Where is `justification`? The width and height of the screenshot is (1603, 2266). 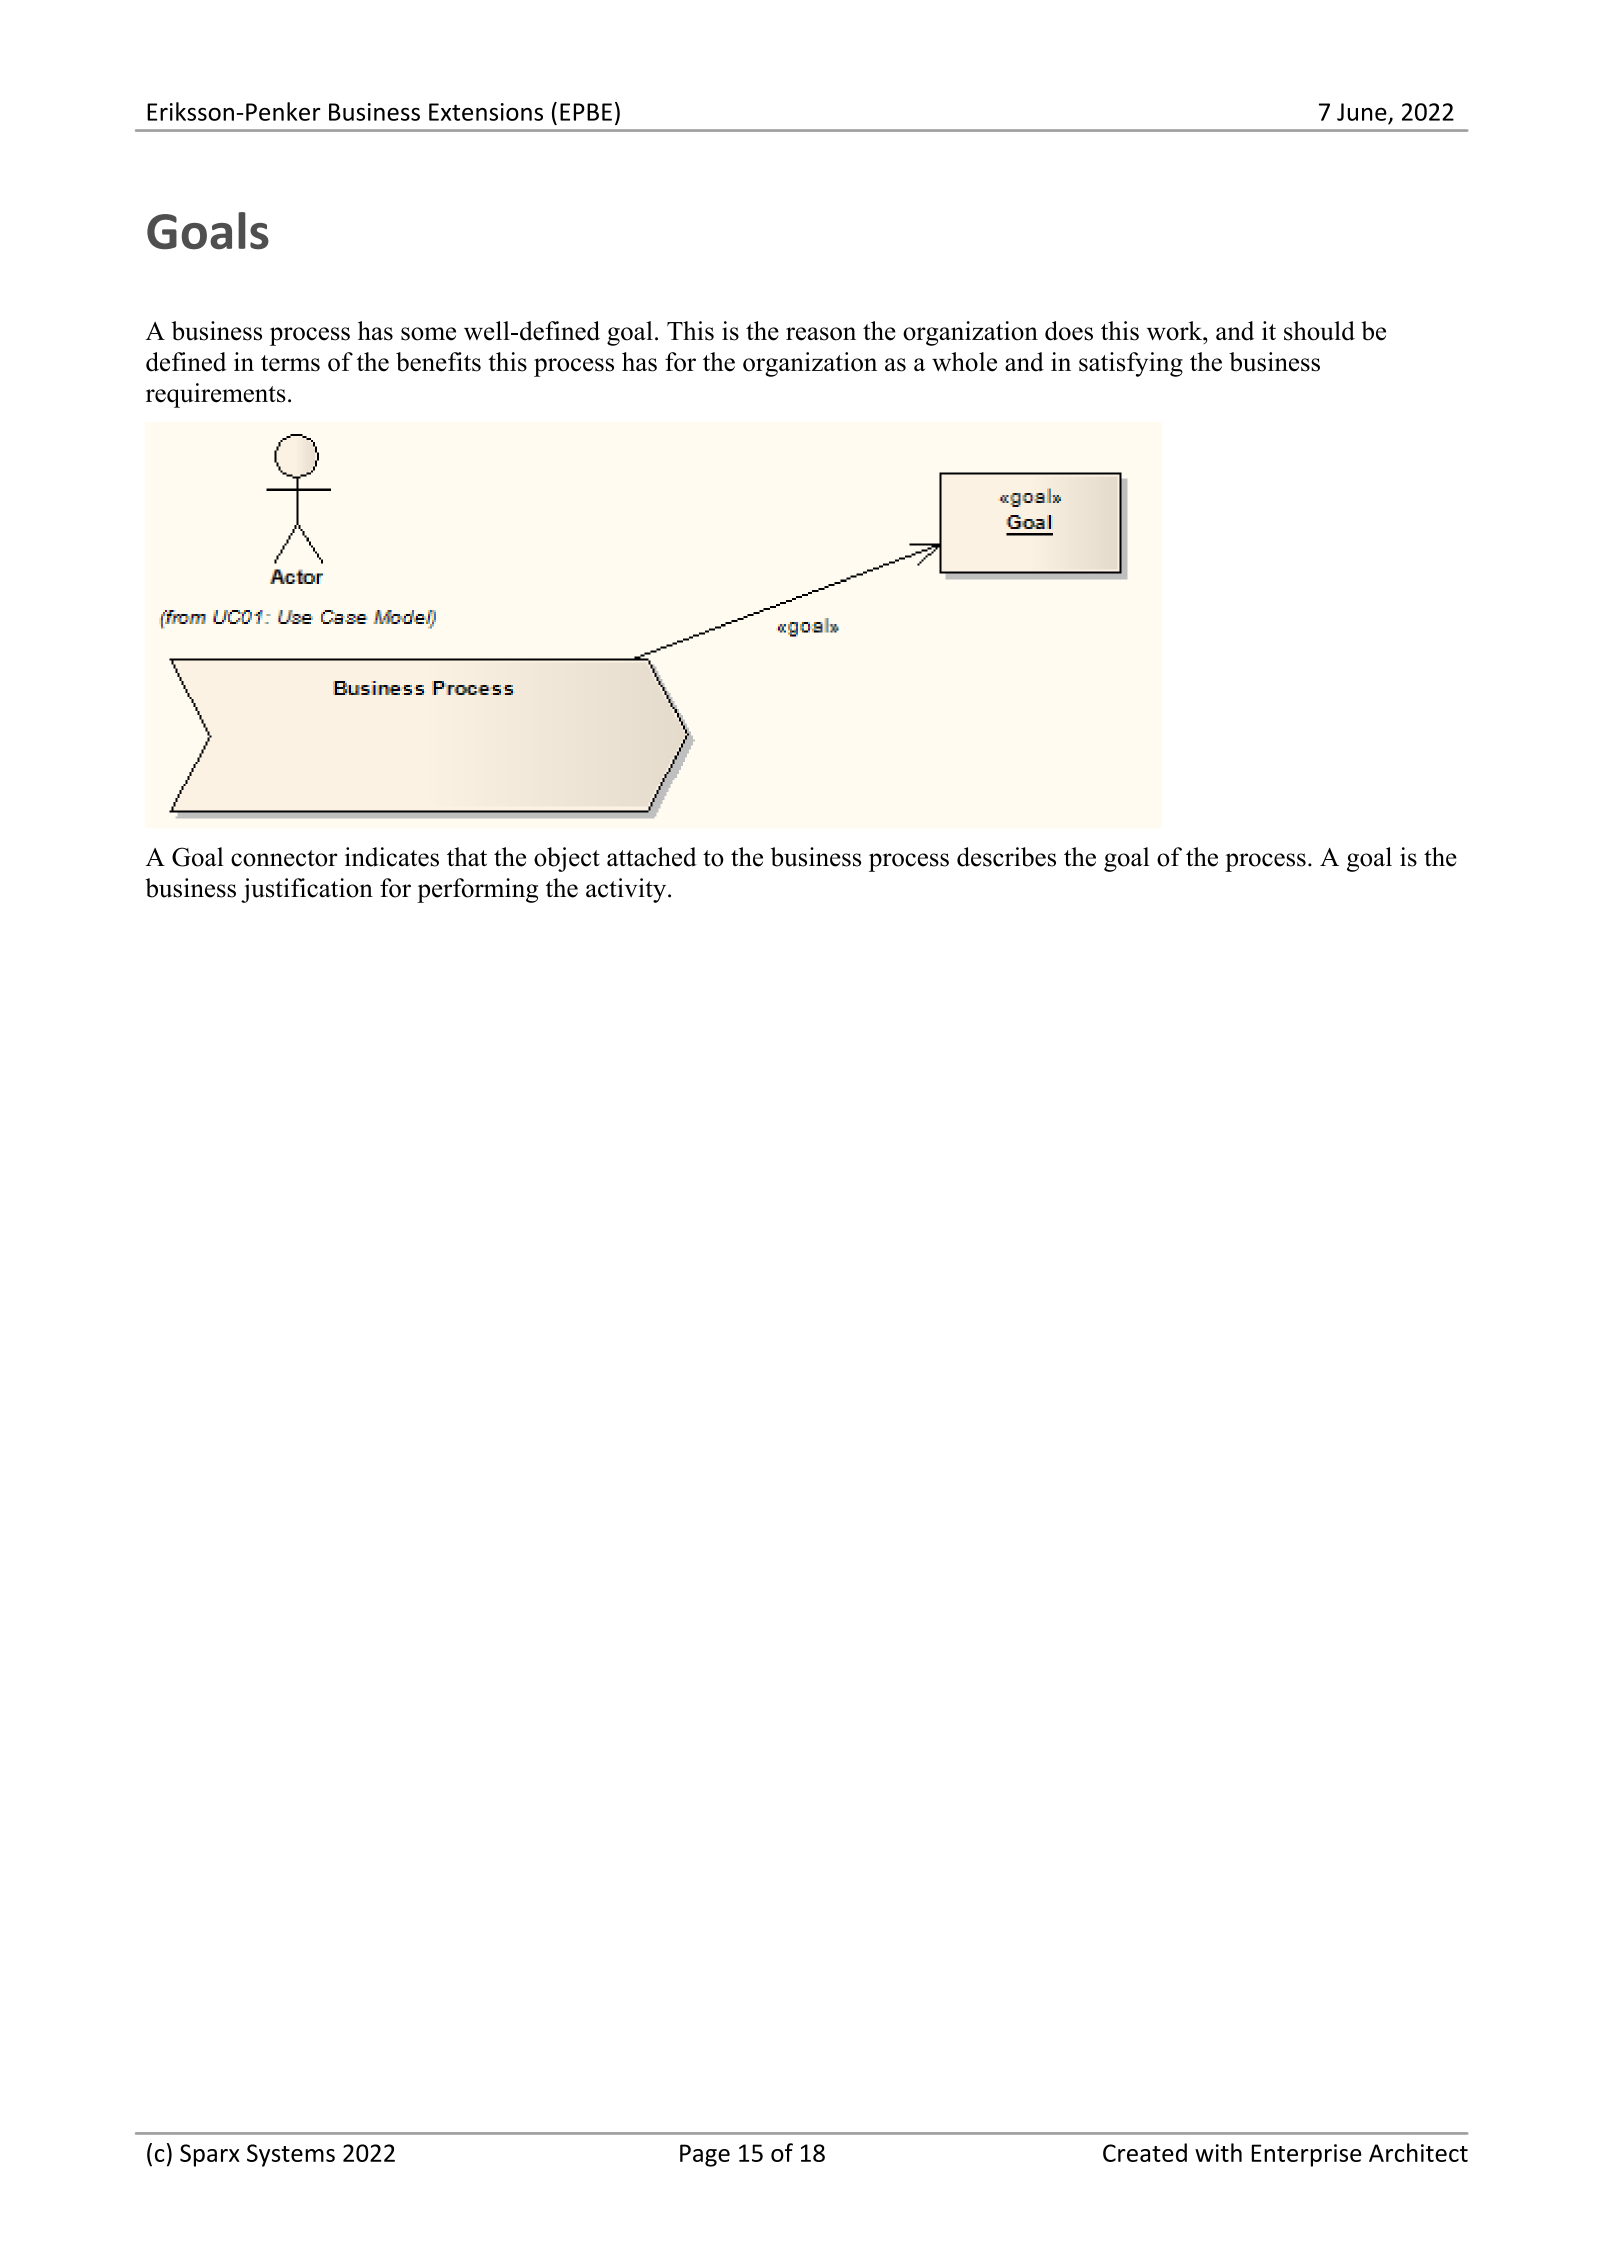 justification is located at coordinates (307, 890).
